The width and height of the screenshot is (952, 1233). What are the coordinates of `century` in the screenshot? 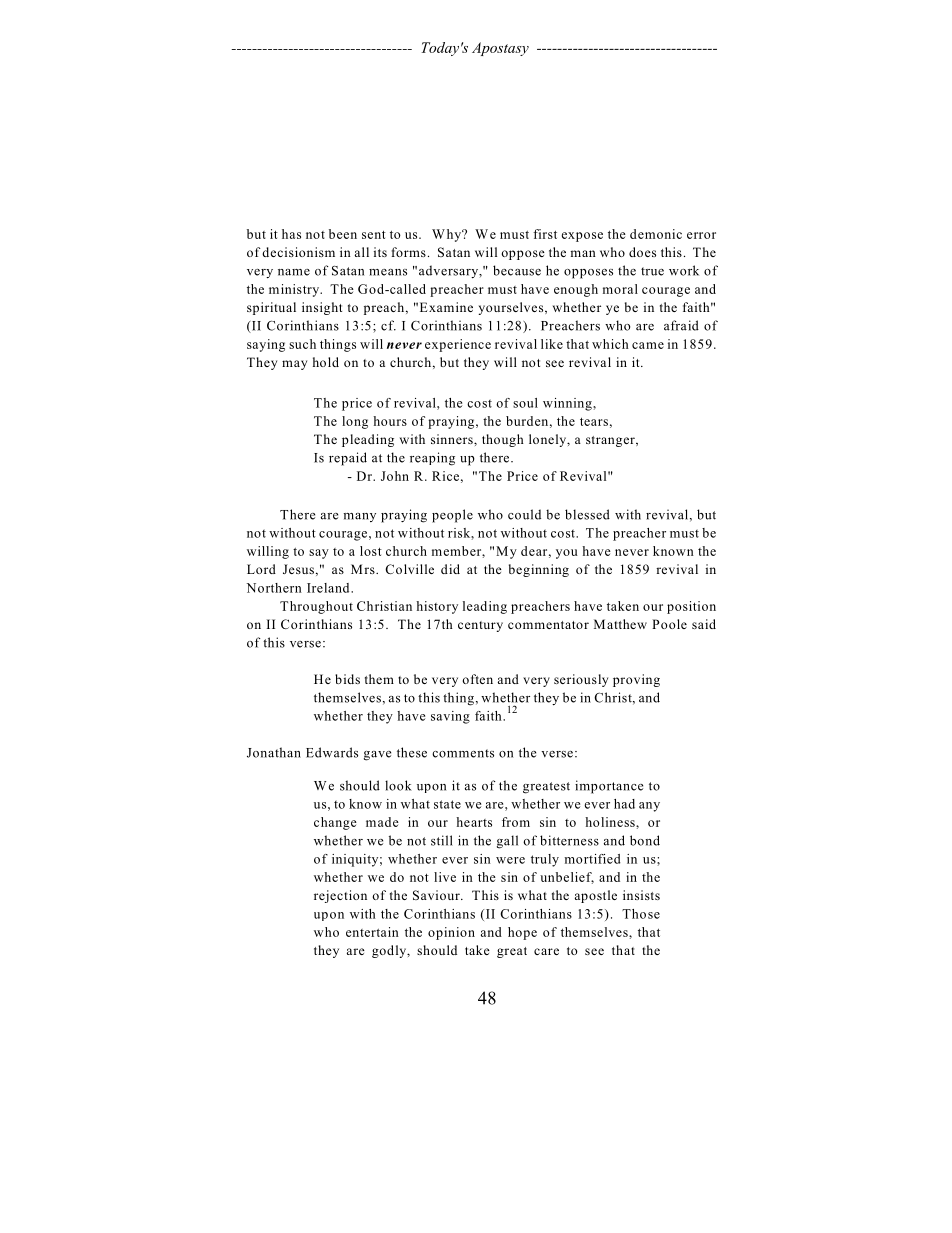 It's located at (480, 626).
